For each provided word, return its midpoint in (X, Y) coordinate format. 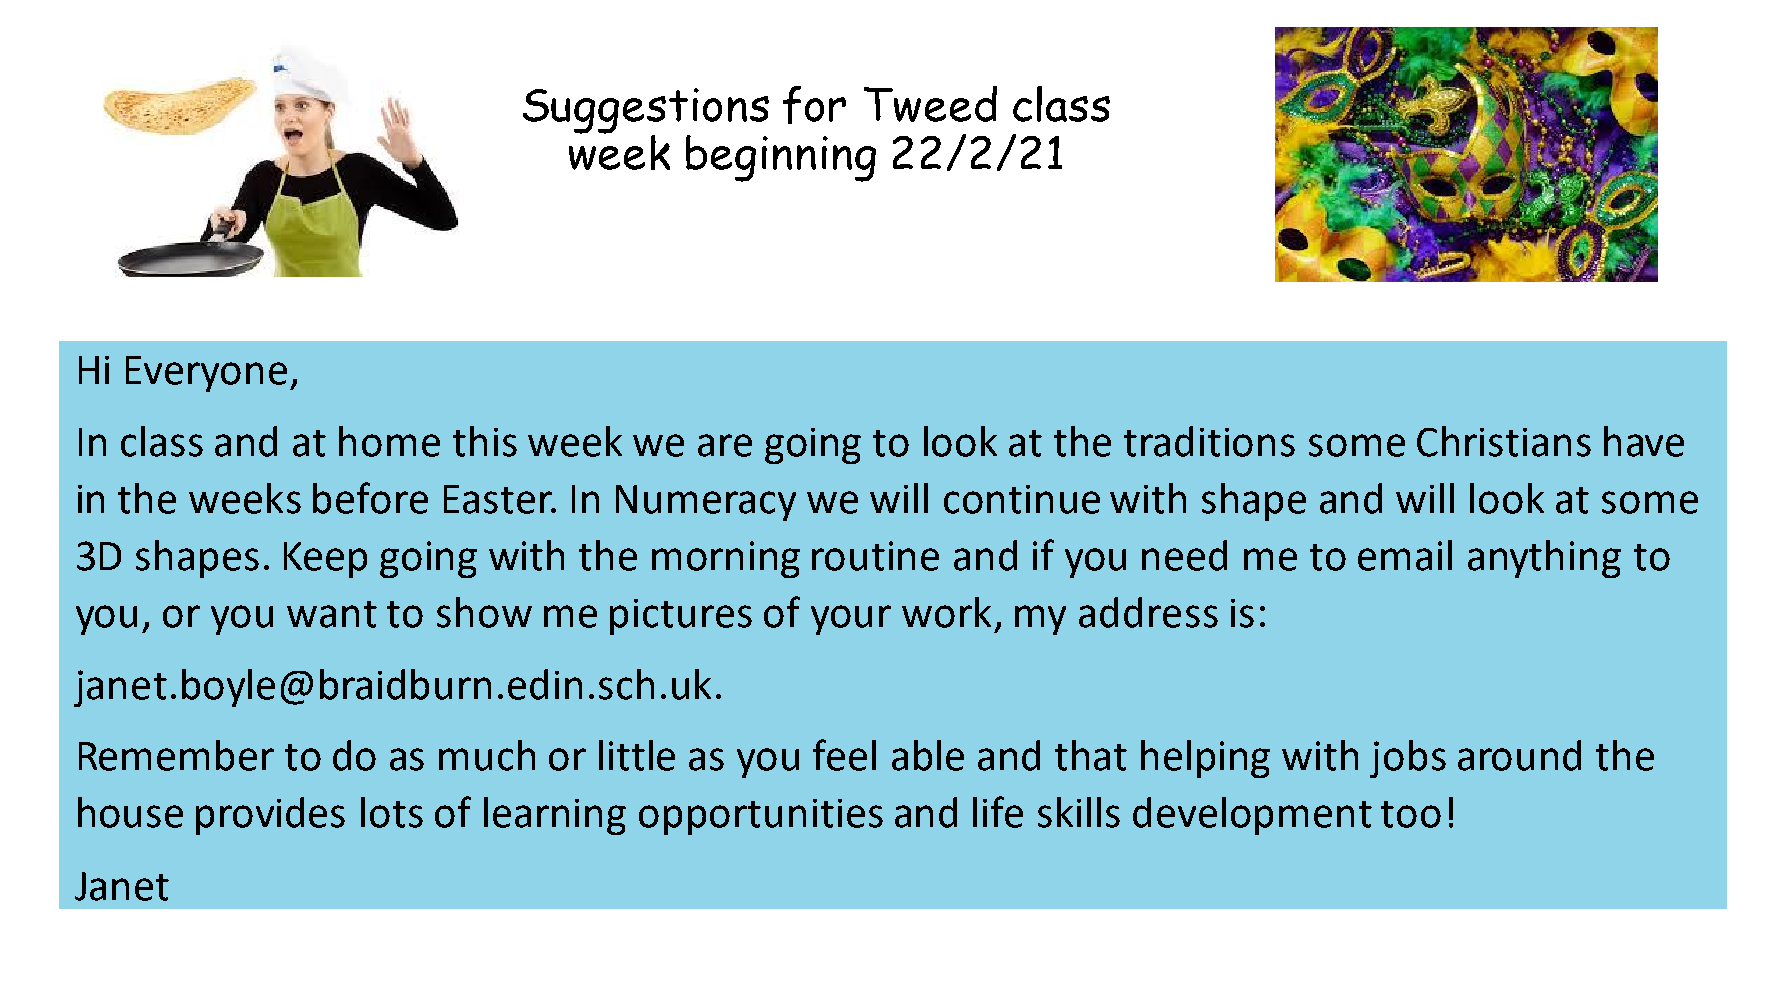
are (725, 445)
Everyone (206, 374)
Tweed (930, 104)
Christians (1504, 441)
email (1405, 555)
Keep (325, 560)
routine (875, 556)
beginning (781, 158)
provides (270, 816)
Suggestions (646, 112)
